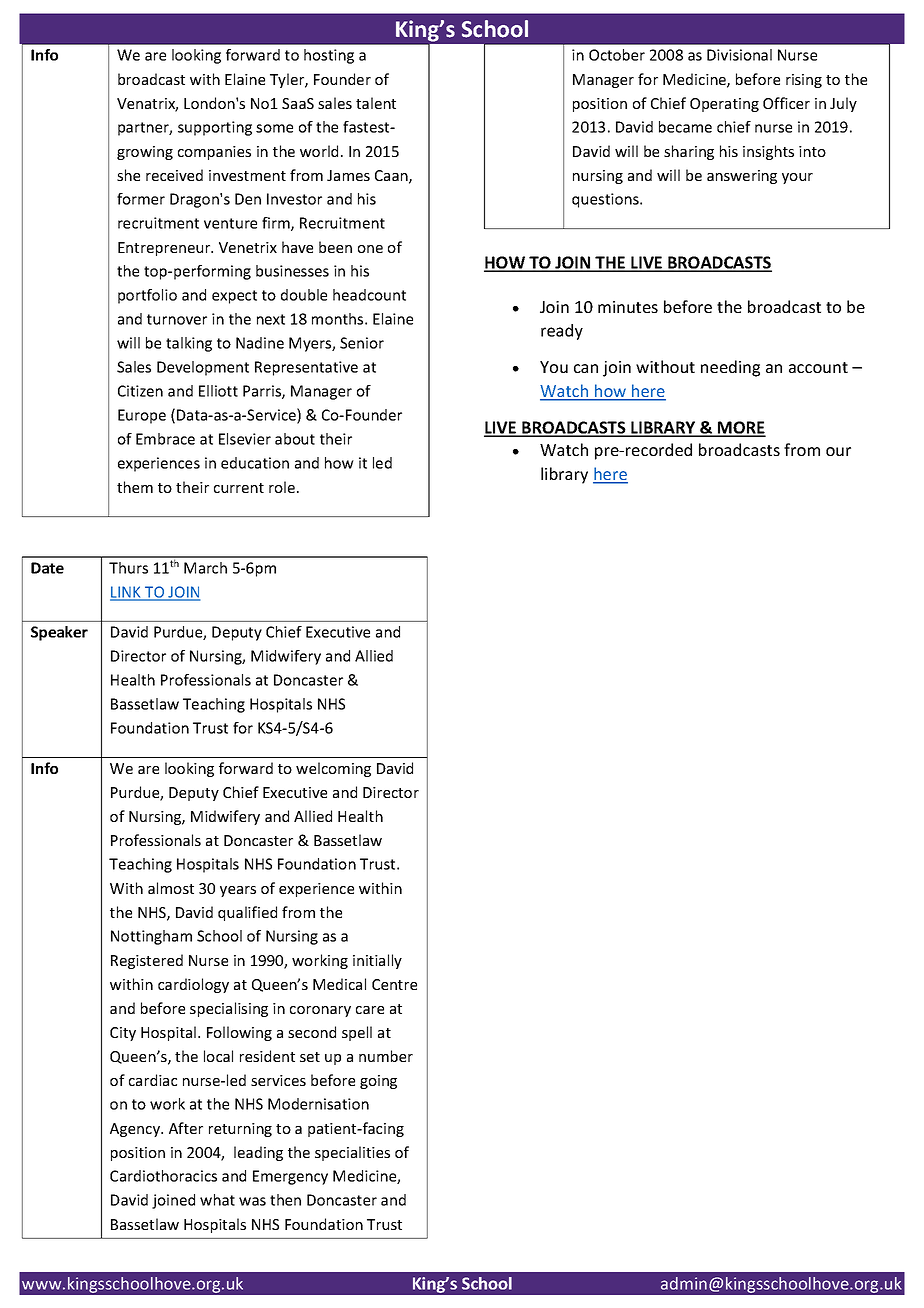 The width and height of the screenshot is (924, 1308). I want to click on Operating, so click(724, 105).
